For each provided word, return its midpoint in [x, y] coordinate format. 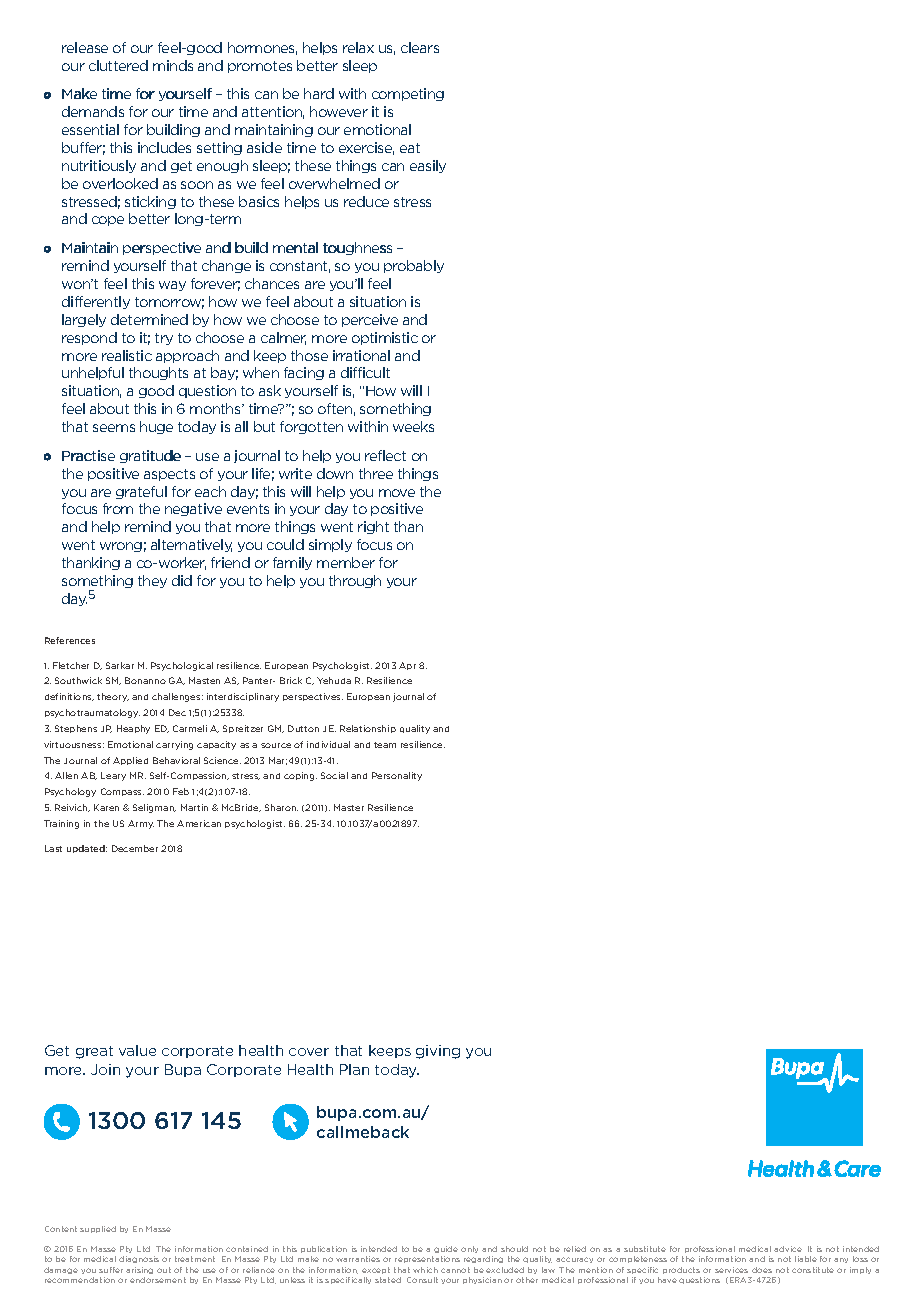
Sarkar [120, 665]
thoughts [158, 373]
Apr [407, 666]
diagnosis [139, 1259]
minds [173, 65]
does [762, 1270]
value [137, 1050]
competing [408, 94]
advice [788, 1249]
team [385, 745]
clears [420, 47]
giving [438, 1052]
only [469, 1249]
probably [414, 266]
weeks [413, 426]
